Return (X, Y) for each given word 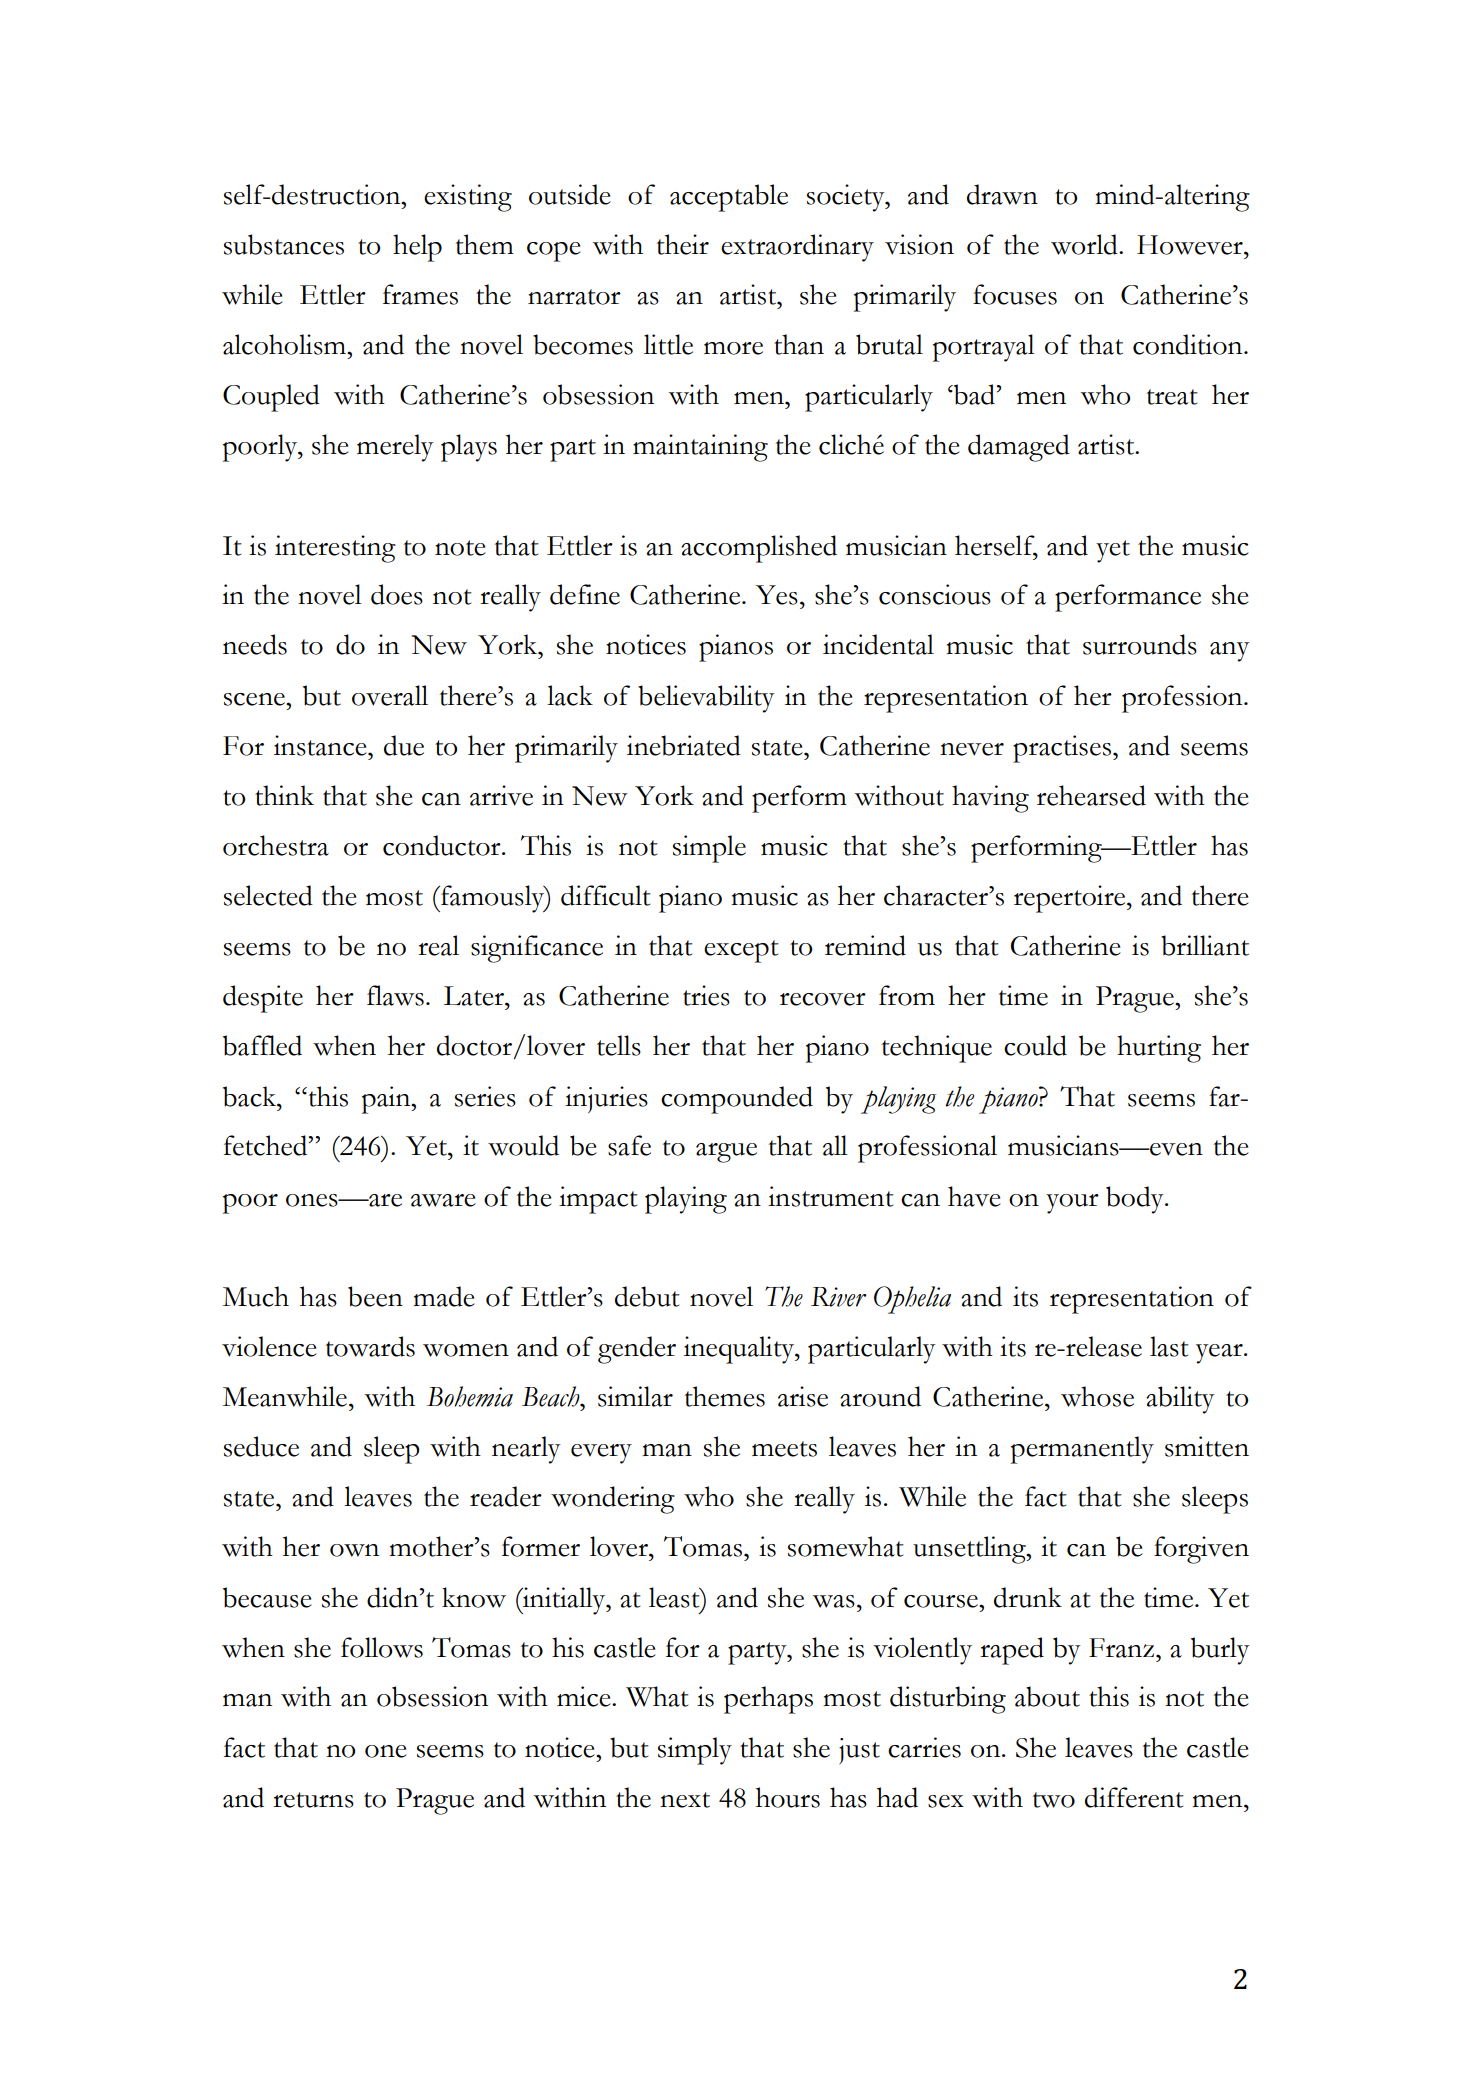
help (417, 248)
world (1085, 244)
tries (706, 995)
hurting (1159, 1049)
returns (313, 1800)
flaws (395, 995)
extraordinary (797, 248)
